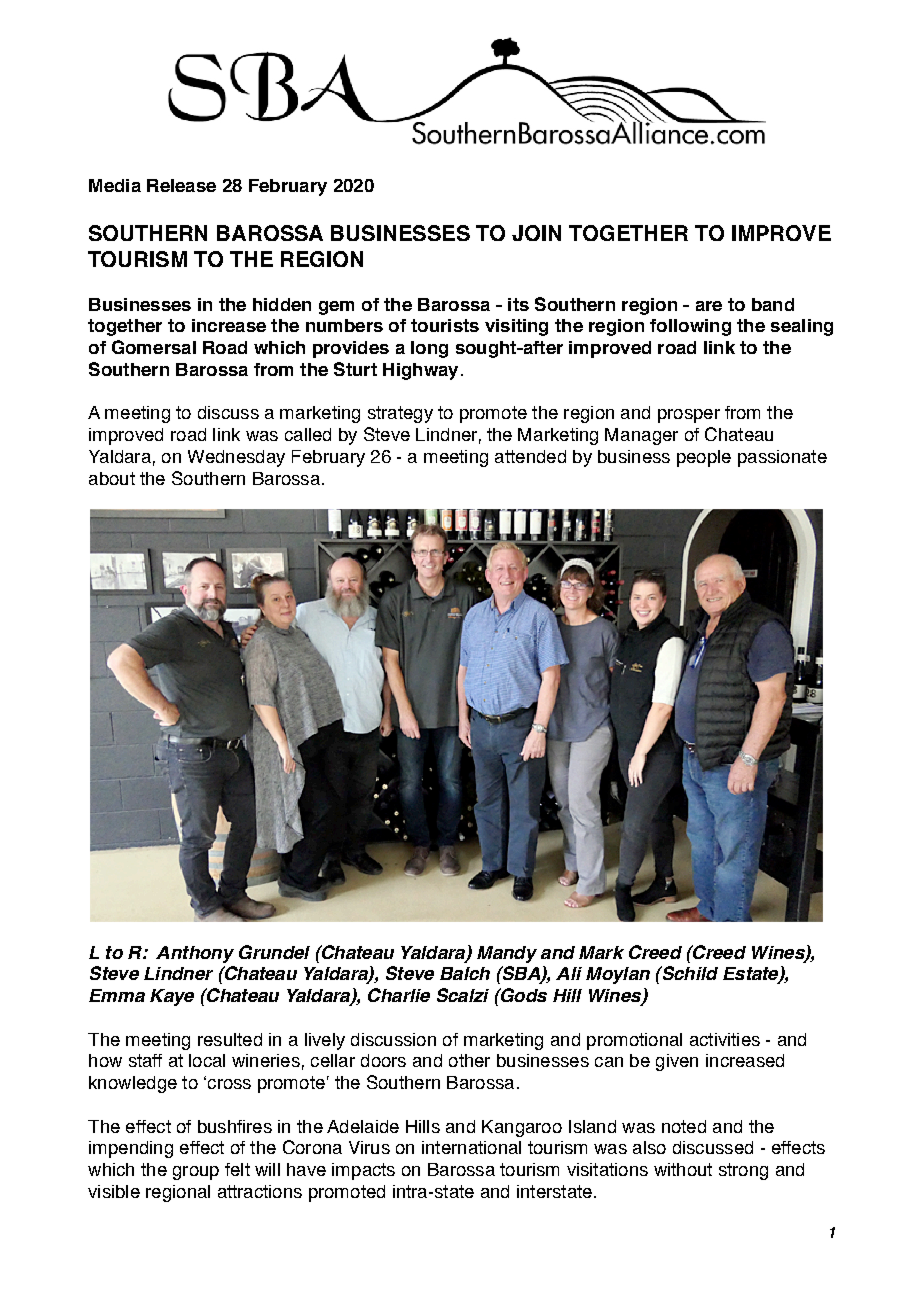 This screenshot has width=924, height=1308. I want to click on international, so click(471, 1147).
